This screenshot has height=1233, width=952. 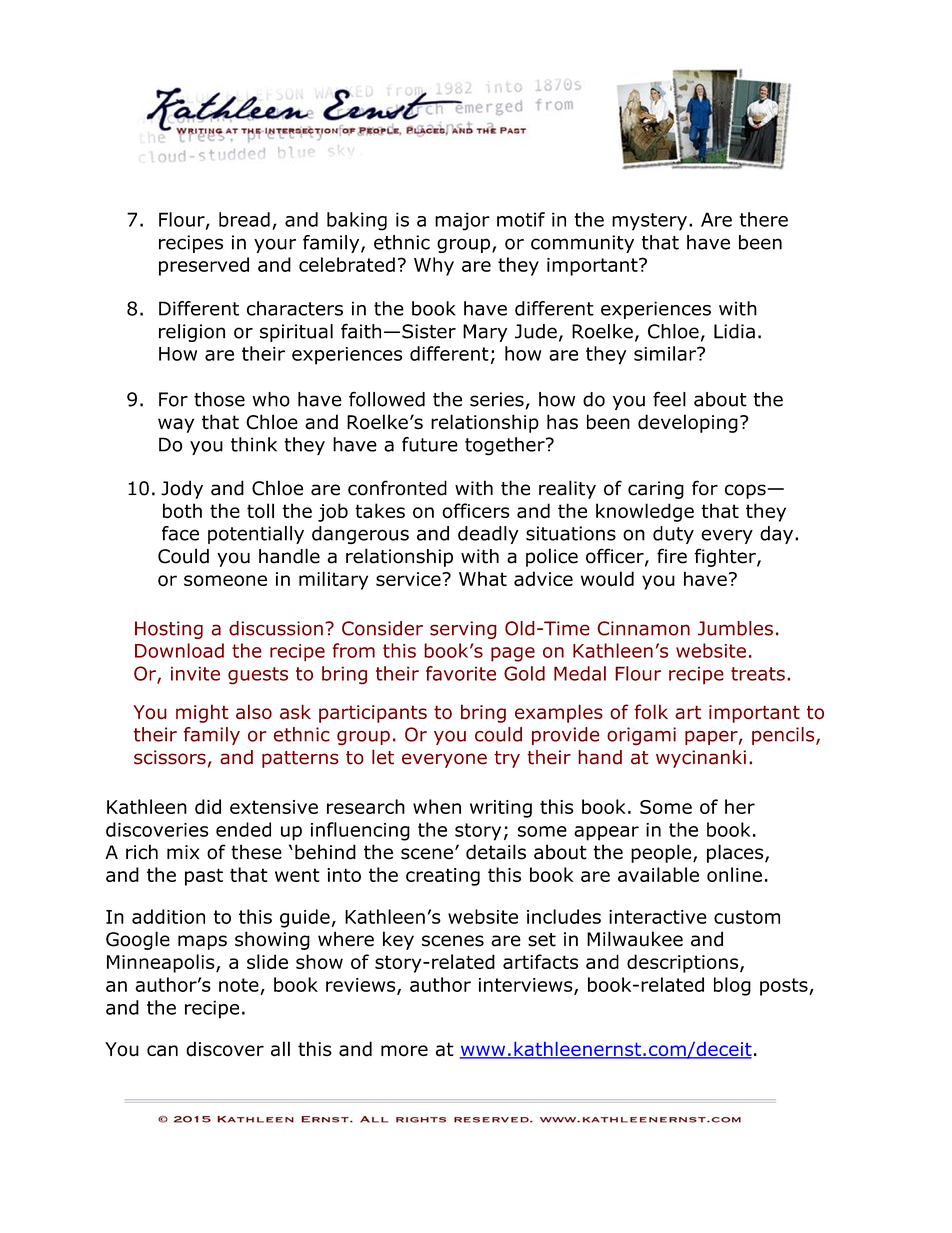 I want to click on preserved, so click(x=204, y=266).
